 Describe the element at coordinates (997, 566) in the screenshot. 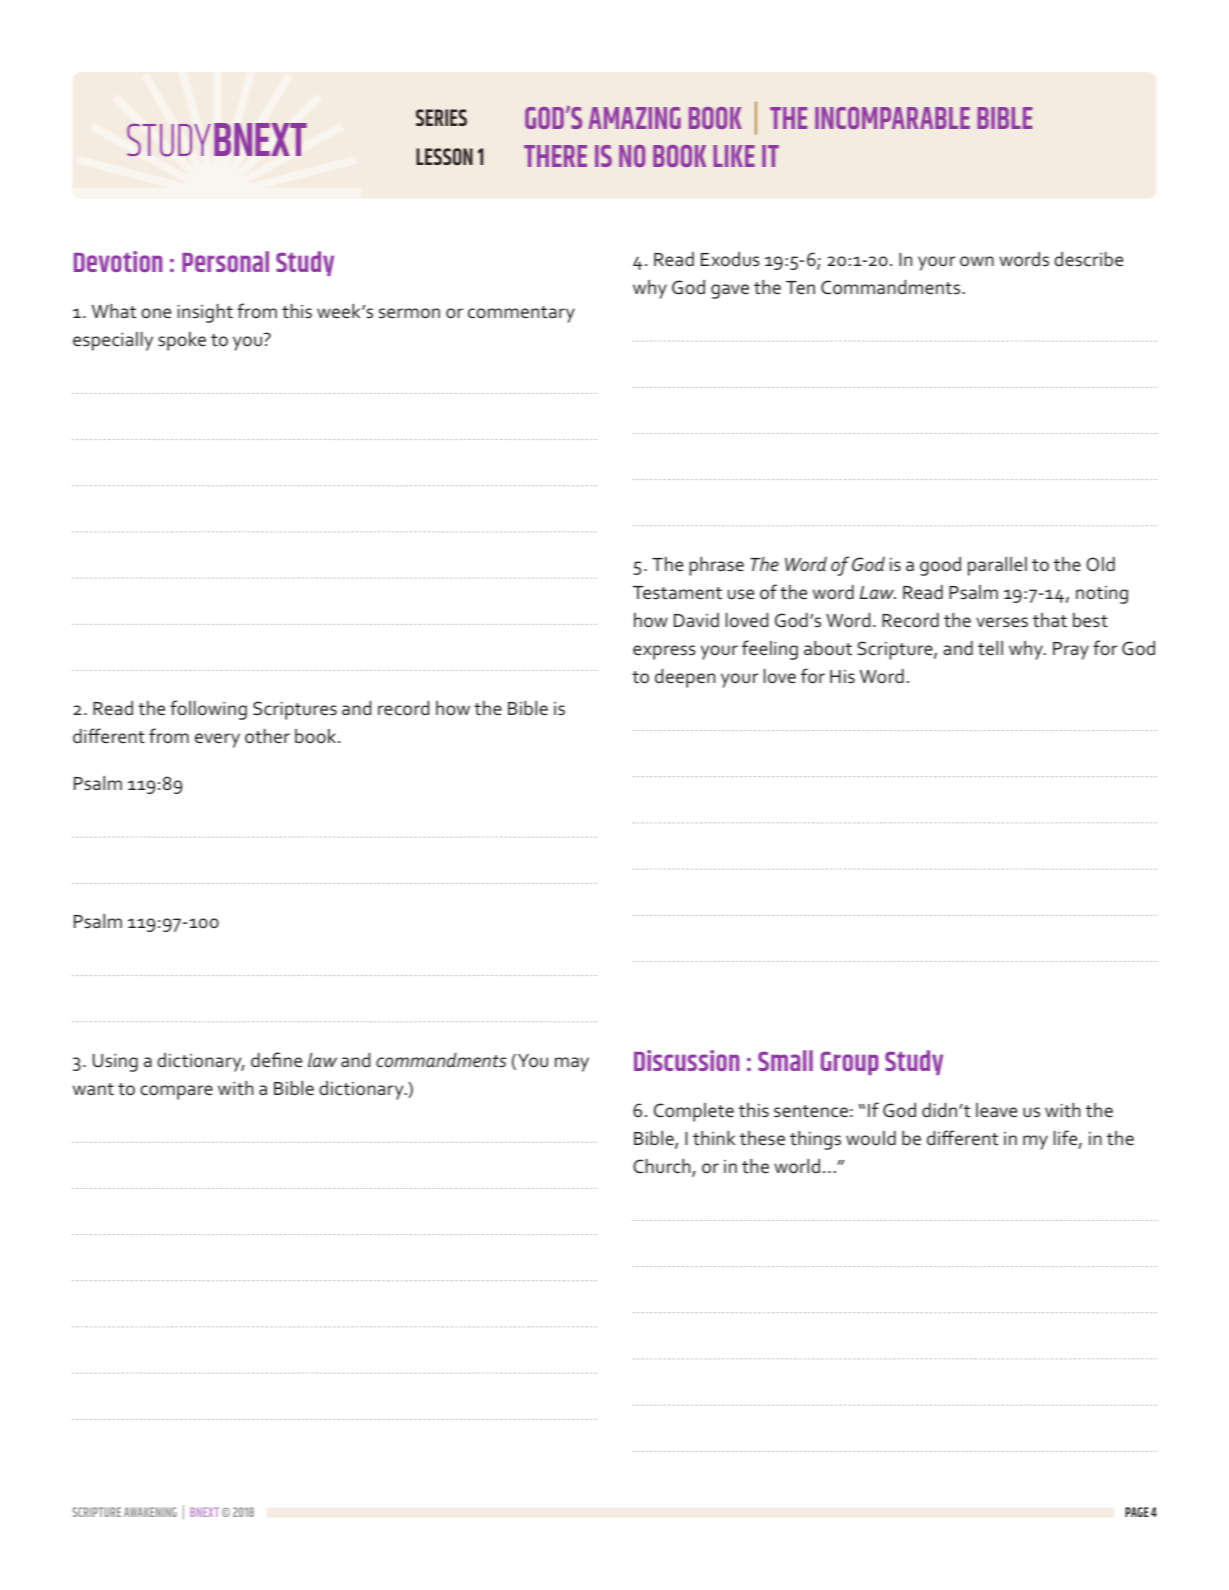

I see `parallel` at that location.
